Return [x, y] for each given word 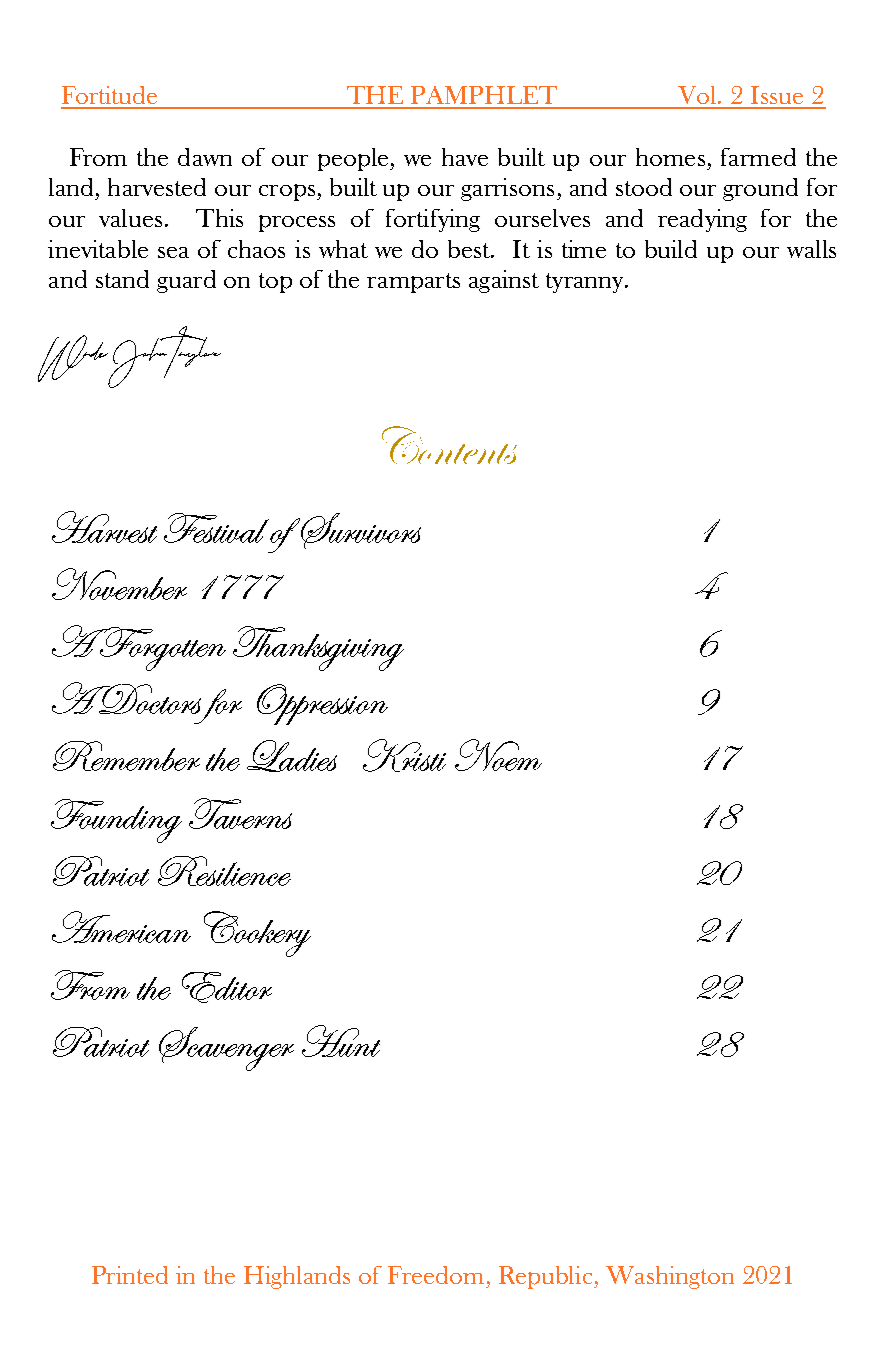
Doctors [149, 699]
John [140, 362]
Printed [130, 1275]
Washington [670, 1277]
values [130, 218]
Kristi [404, 755]
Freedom [436, 1275]
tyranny [586, 283]
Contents [449, 445]
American [121, 927]
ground [760, 189]
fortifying [433, 220]
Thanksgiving [318, 648]
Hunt [341, 1041]
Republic [545, 1277]
